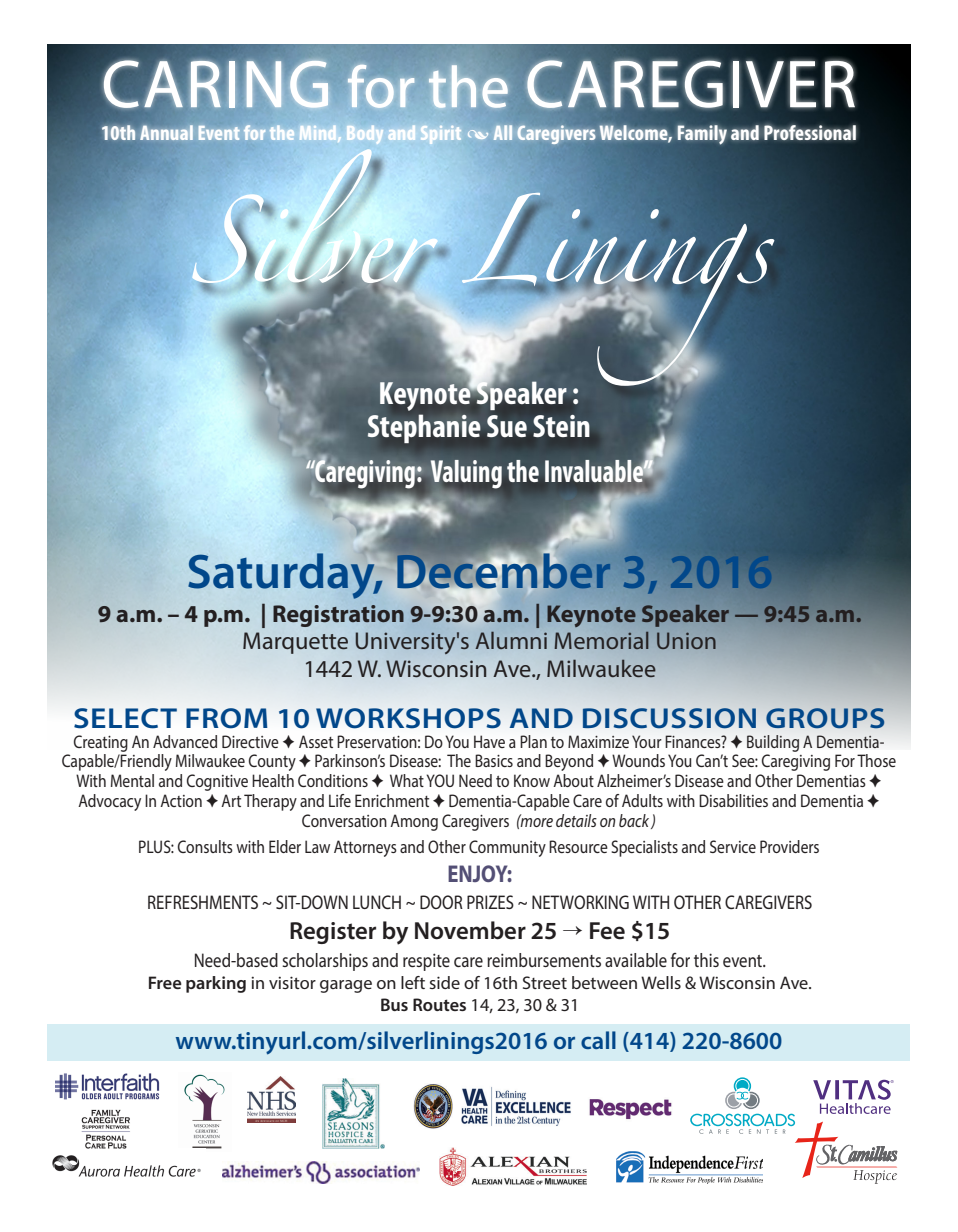 Image resolution: width=958 pixels, height=1232 pixels. I want to click on Family, so click(702, 135).
